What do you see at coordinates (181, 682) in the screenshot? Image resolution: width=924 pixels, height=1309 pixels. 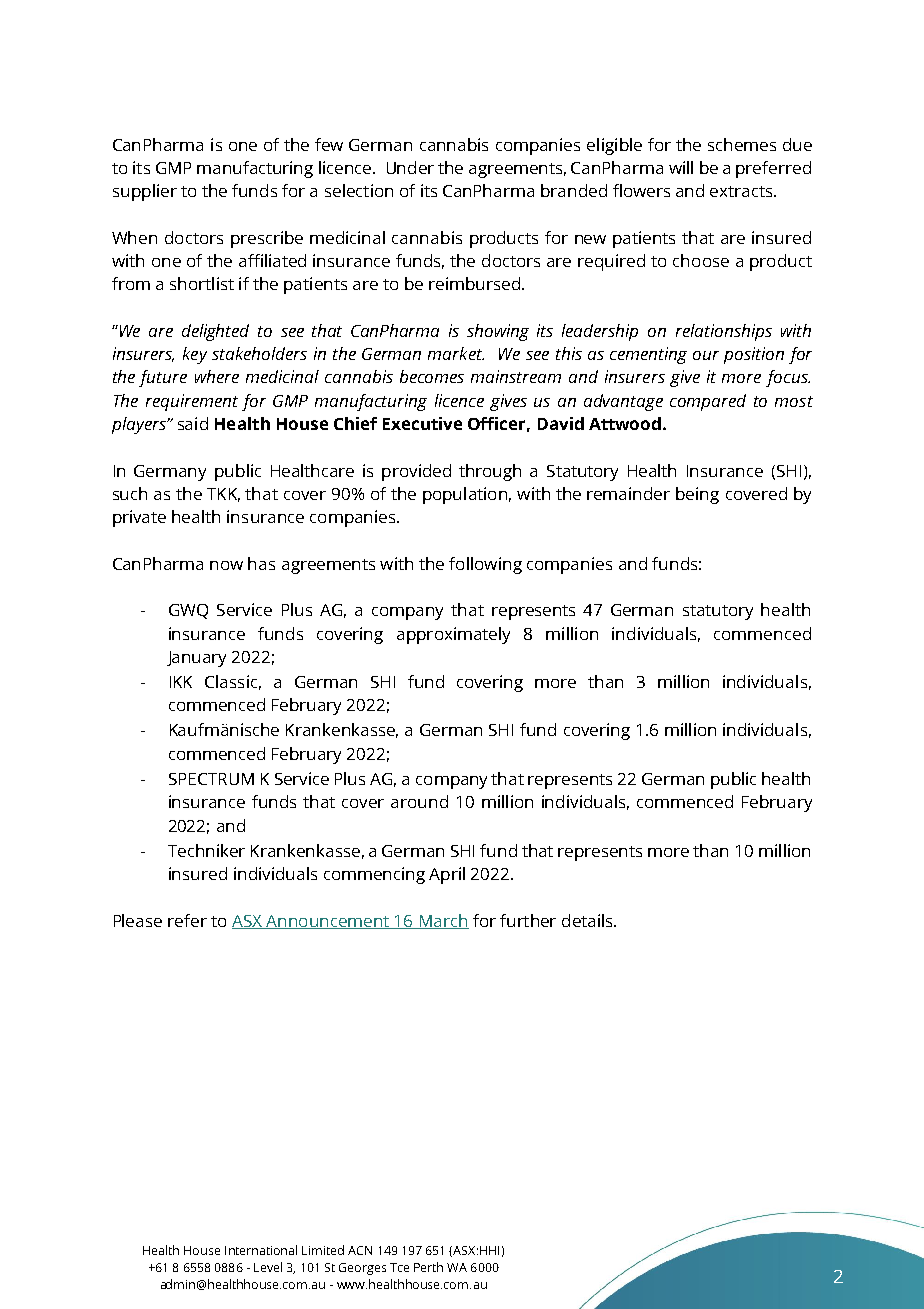 I see `IKK` at bounding box center [181, 682].
